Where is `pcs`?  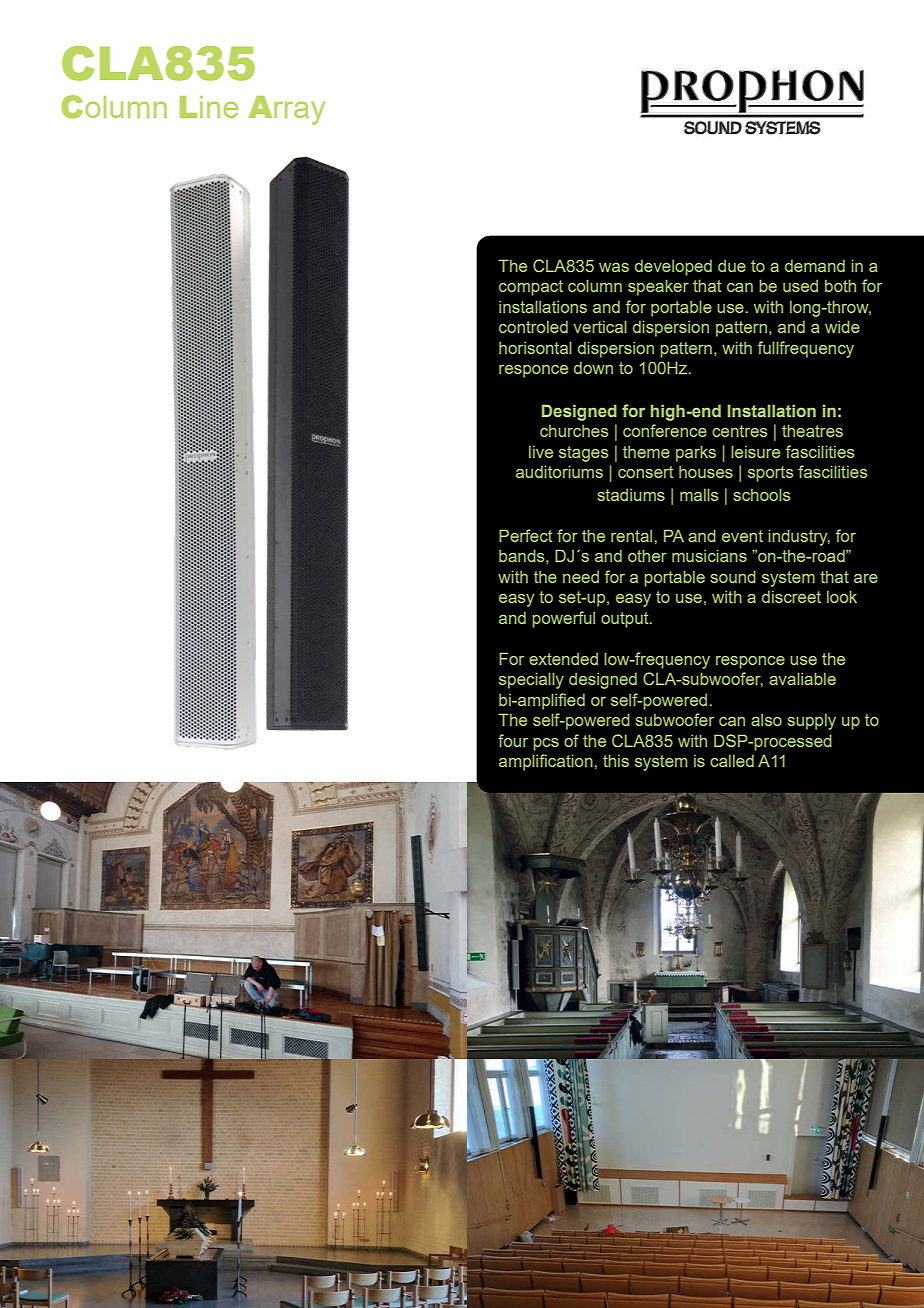
pcs is located at coordinates (546, 744).
